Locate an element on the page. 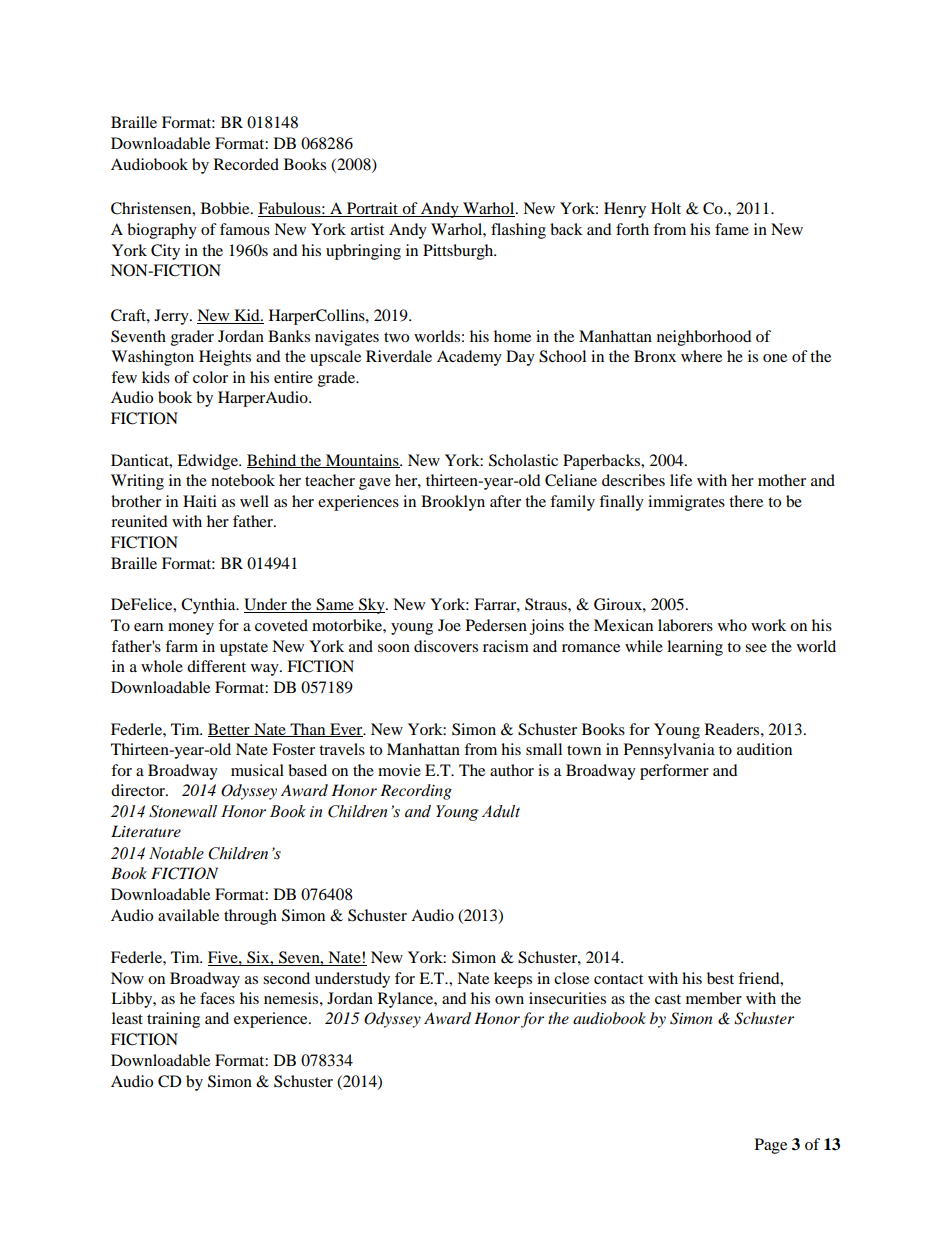 The width and height of the document is (952, 1233). Pittsburgh is located at coordinates (459, 252).
